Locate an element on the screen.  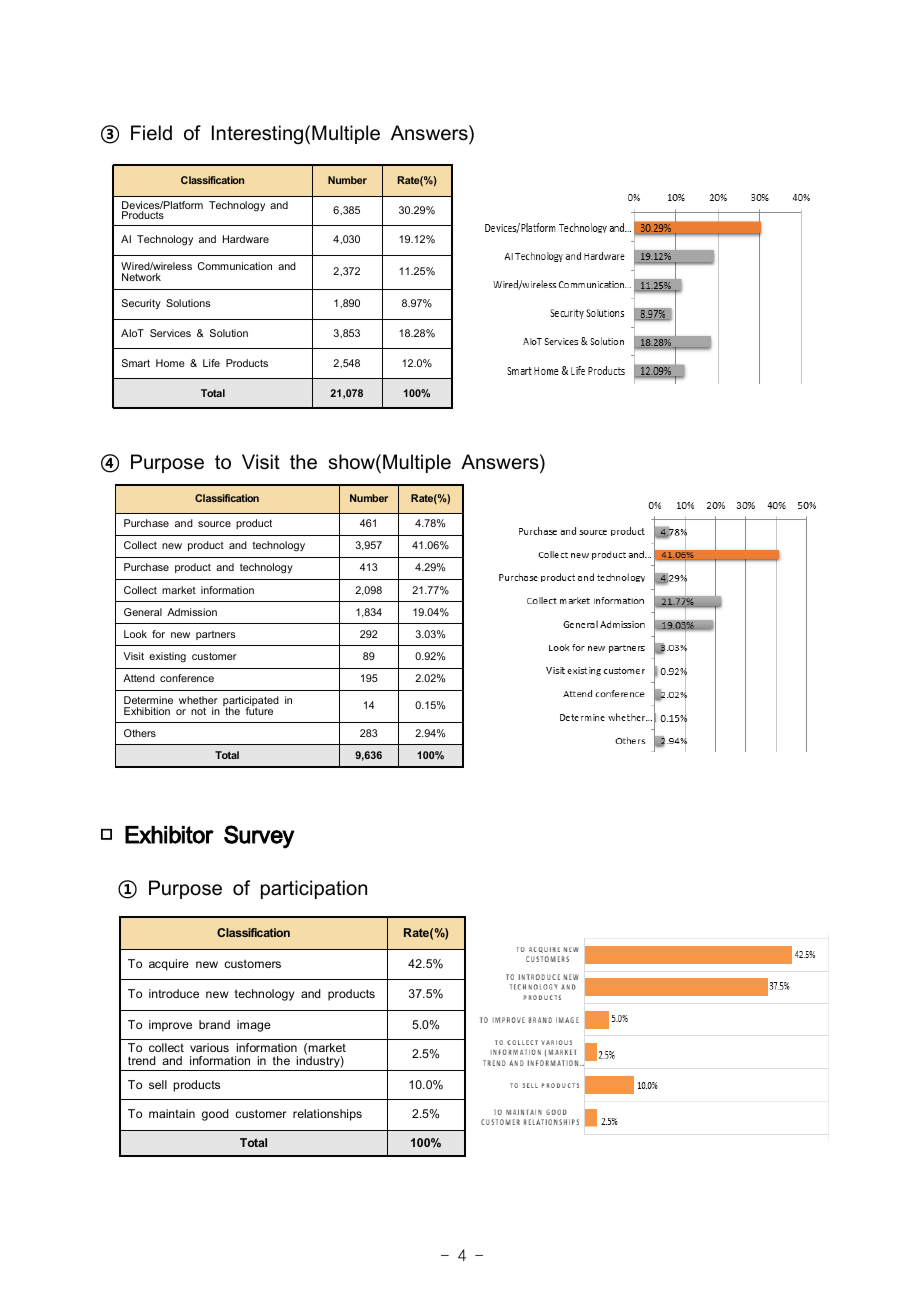
Life is located at coordinates (211, 363).
